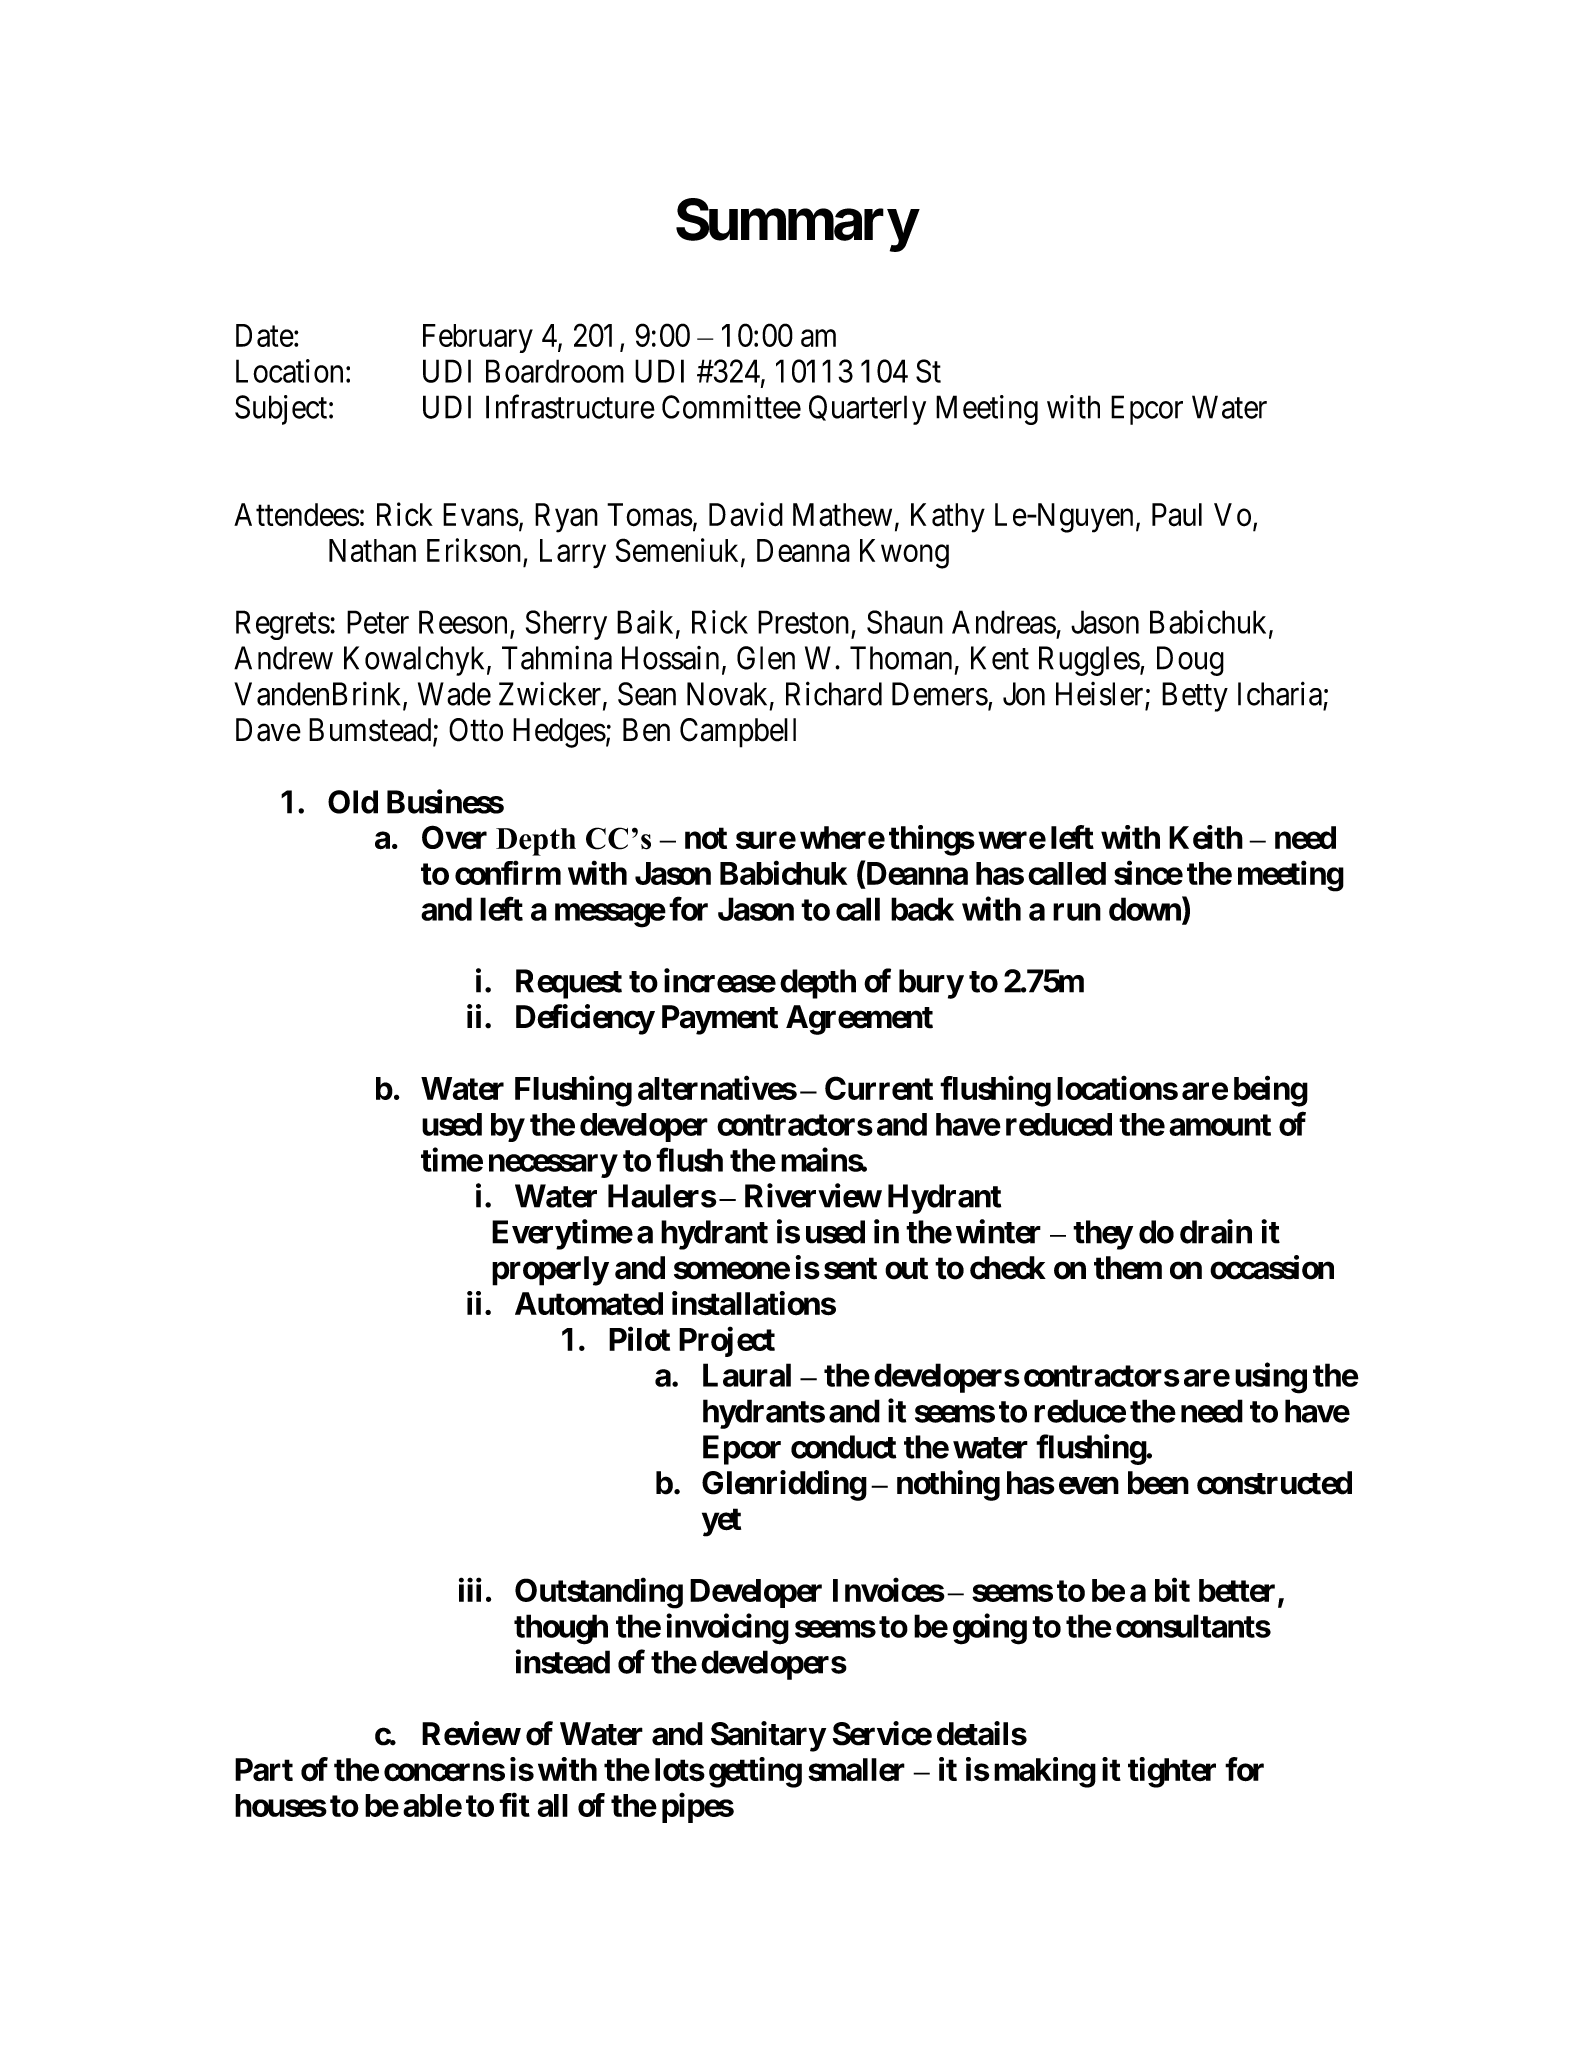 The width and height of the screenshot is (1589, 2057). I want to click on Peter, so click(378, 622).
